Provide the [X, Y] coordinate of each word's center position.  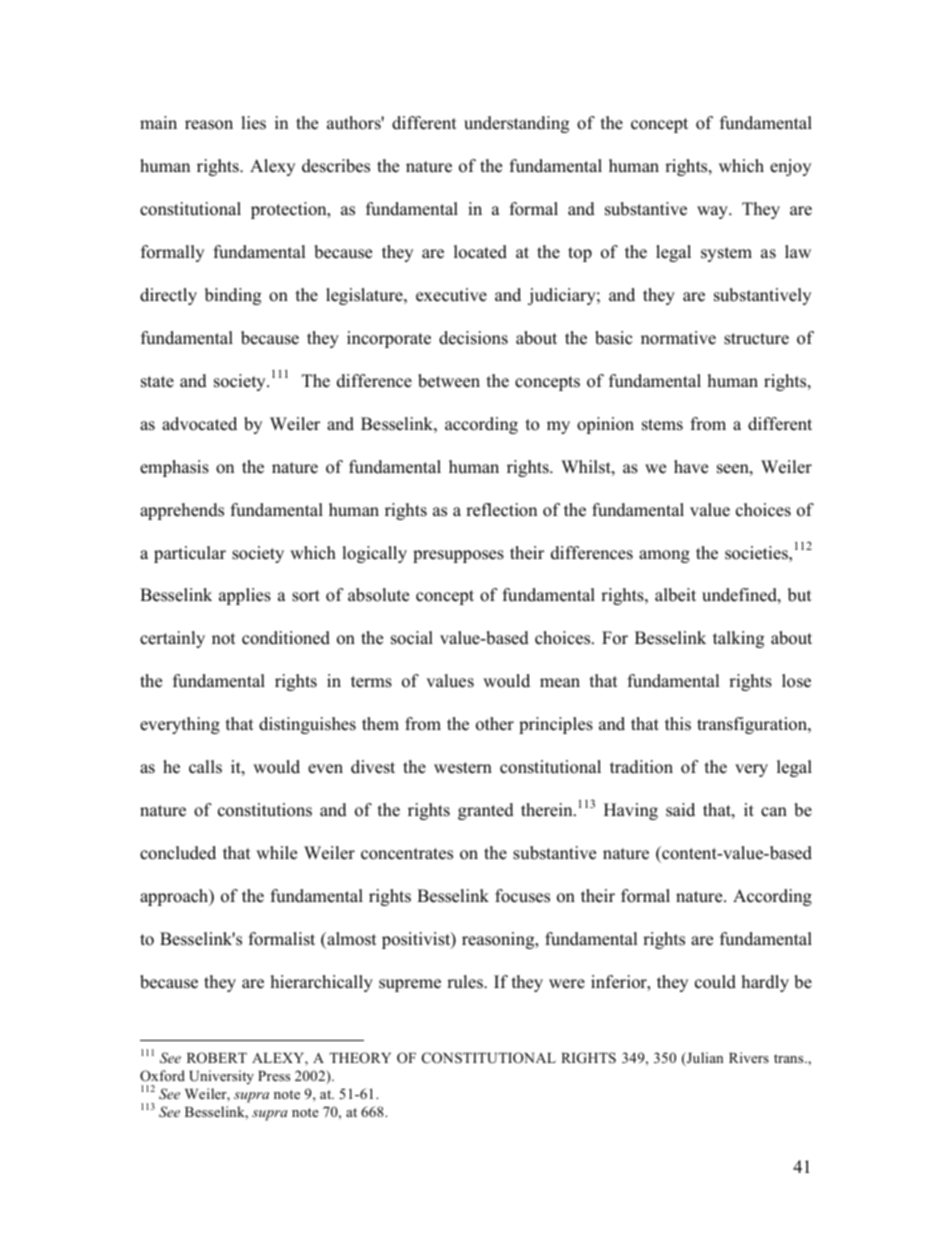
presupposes [458, 556]
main [158, 122]
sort [306, 596]
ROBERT [217, 1058]
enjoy [790, 167]
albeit [675, 595]
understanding [516, 124]
